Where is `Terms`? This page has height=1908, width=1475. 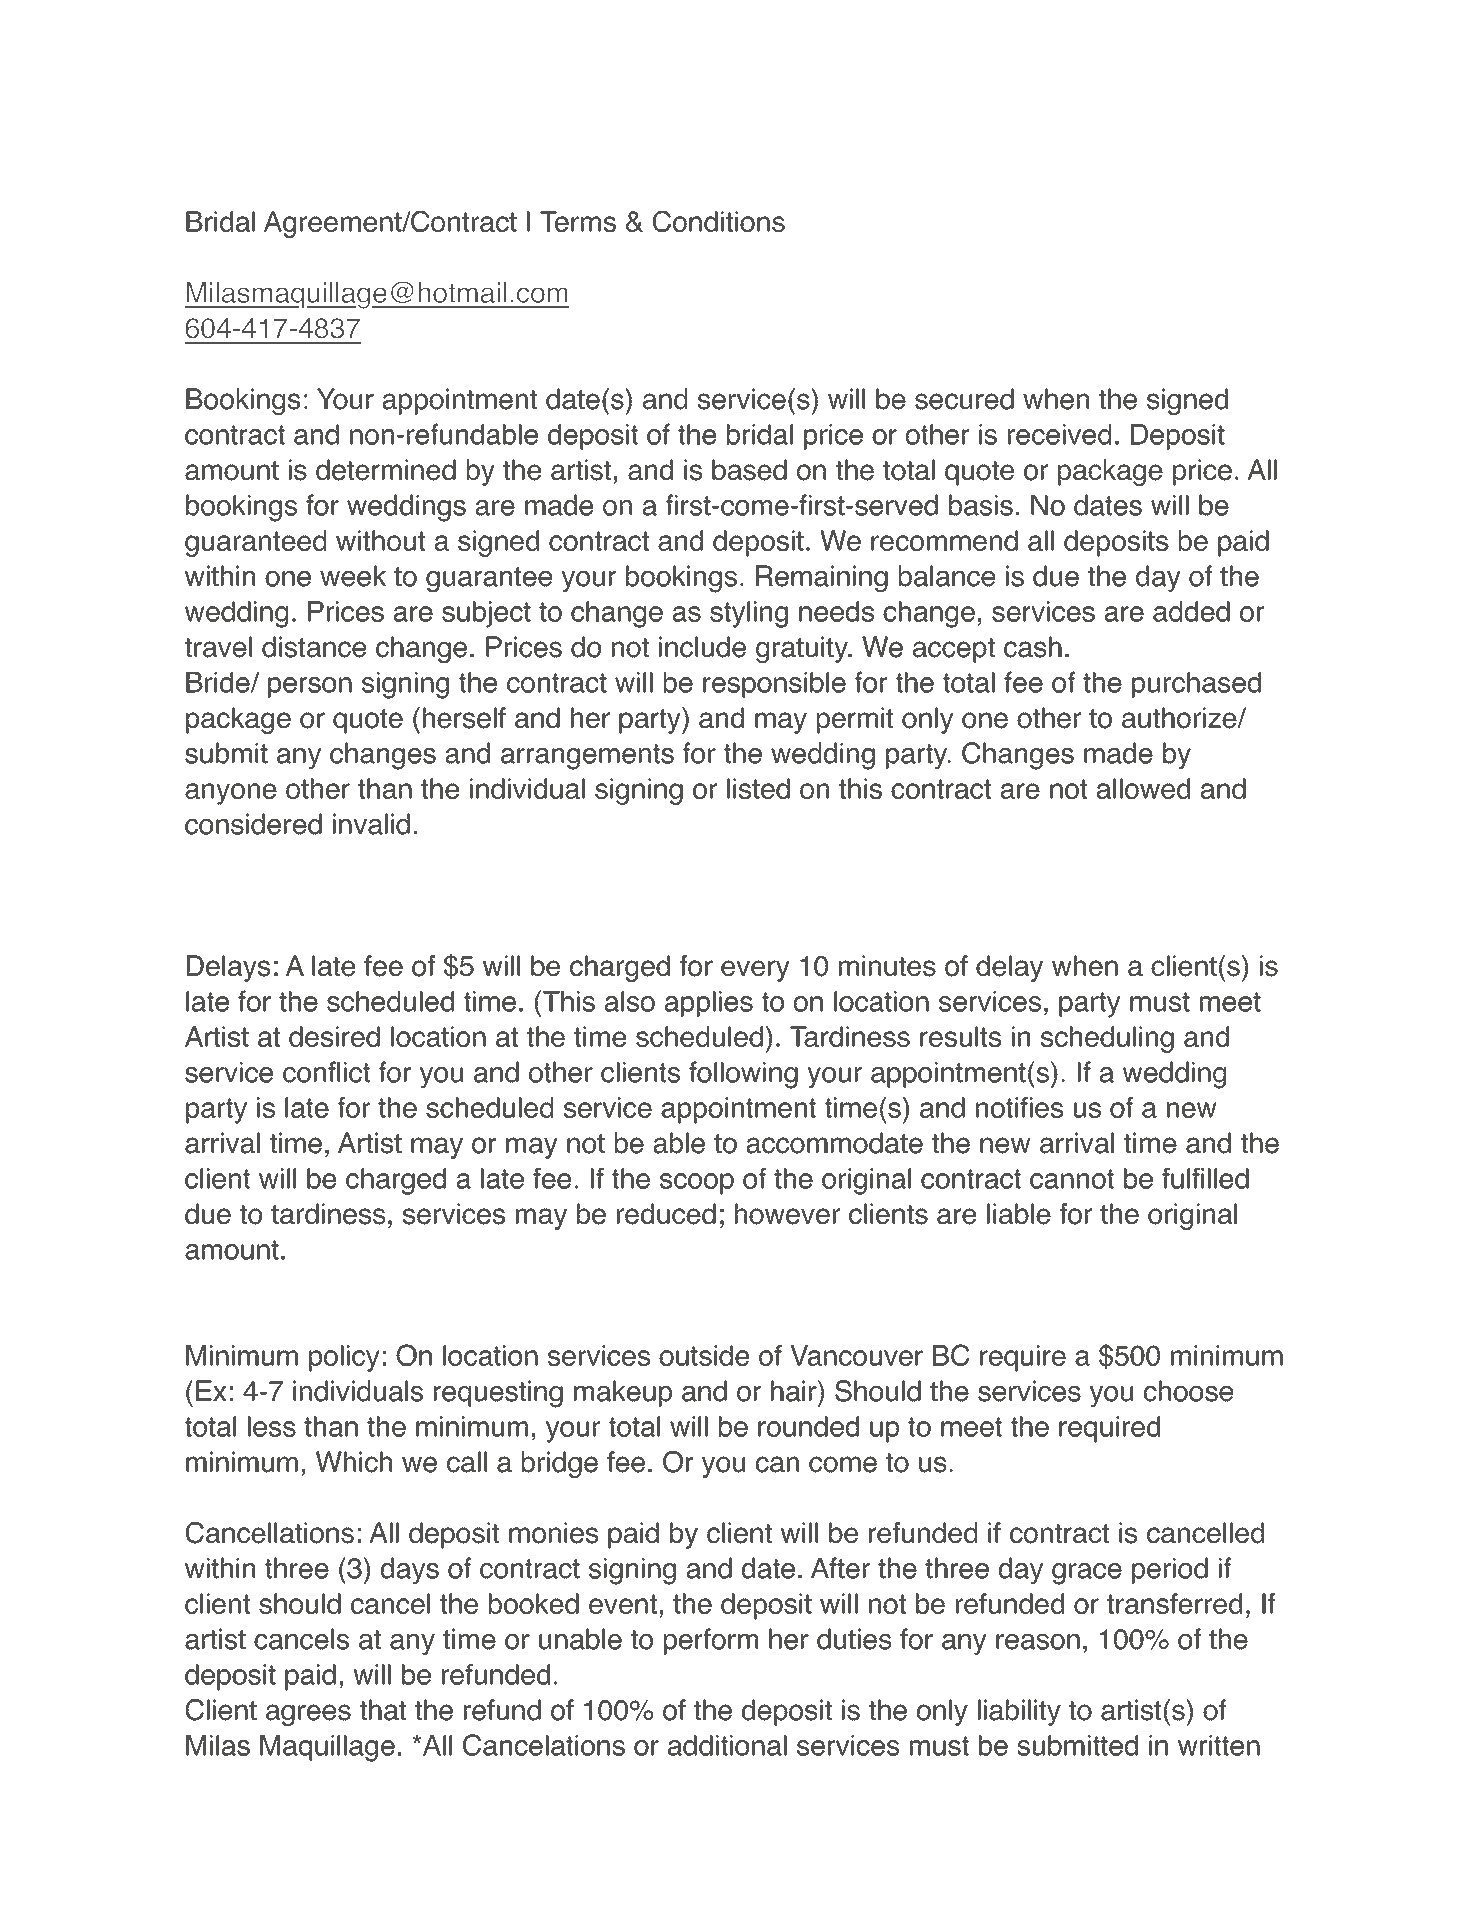
Terms is located at coordinates (578, 221).
